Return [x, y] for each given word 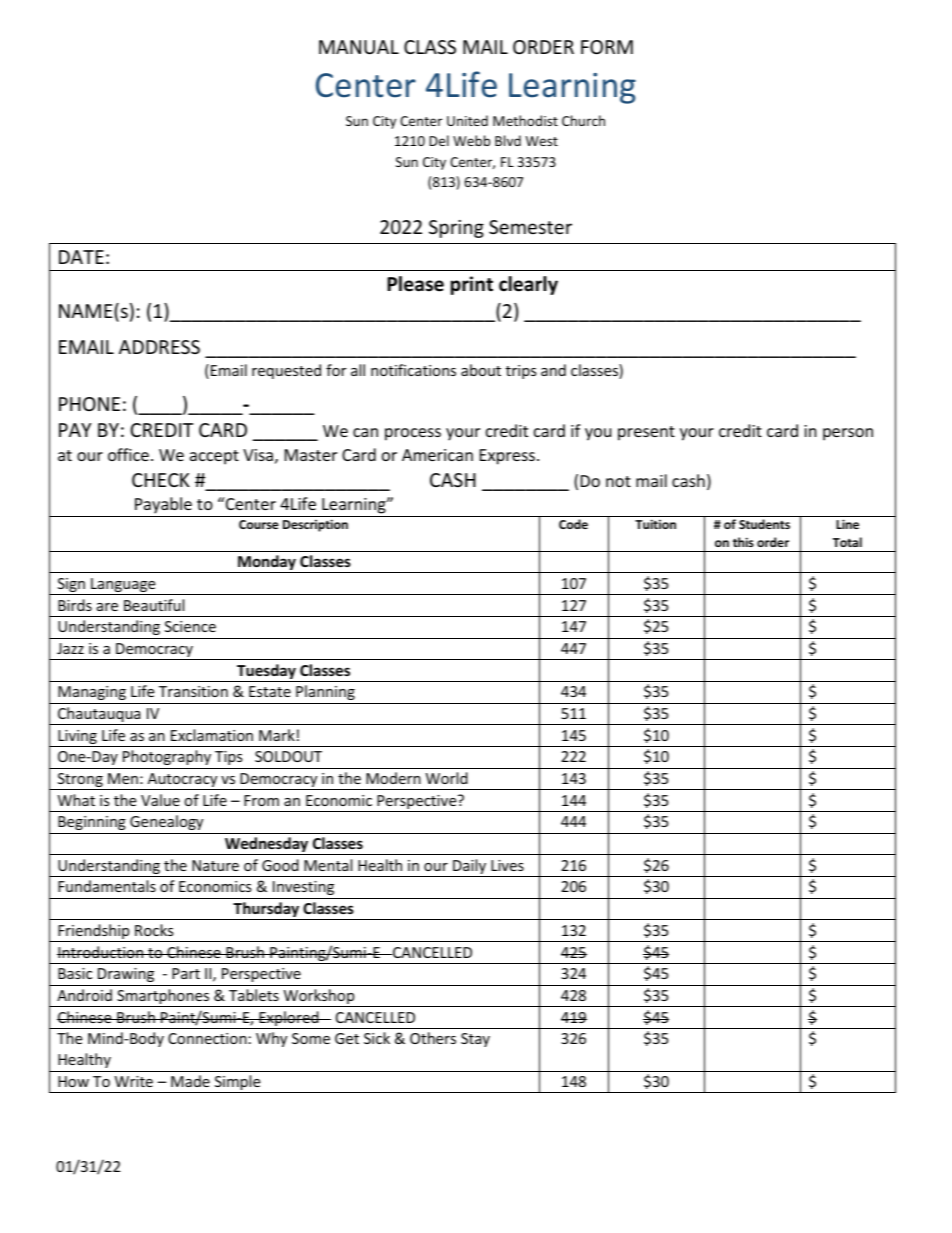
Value [160, 800]
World [447, 778]
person [848, 434]
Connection [207, 1038]
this [743, 542]
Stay [475, 1040]
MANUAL [359, 47]
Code [573, 524]
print [472, 285]
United [467, 120]
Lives [507, 865]
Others [433, 1038]
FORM [607, 47]
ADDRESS [159, 347]
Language [123, 586]
